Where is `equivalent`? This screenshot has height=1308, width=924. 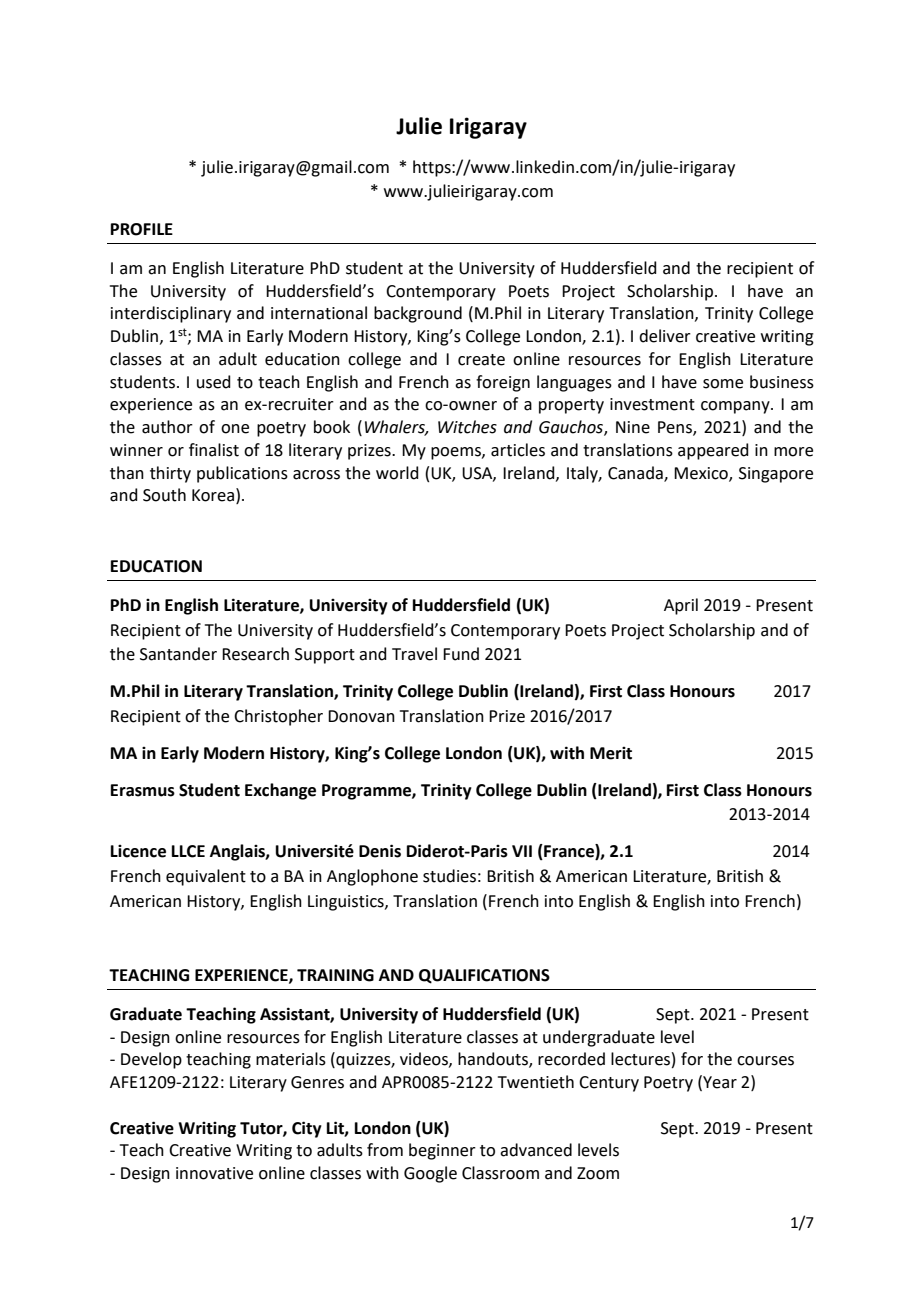 equivalent is located at coordinates (206, 877).
